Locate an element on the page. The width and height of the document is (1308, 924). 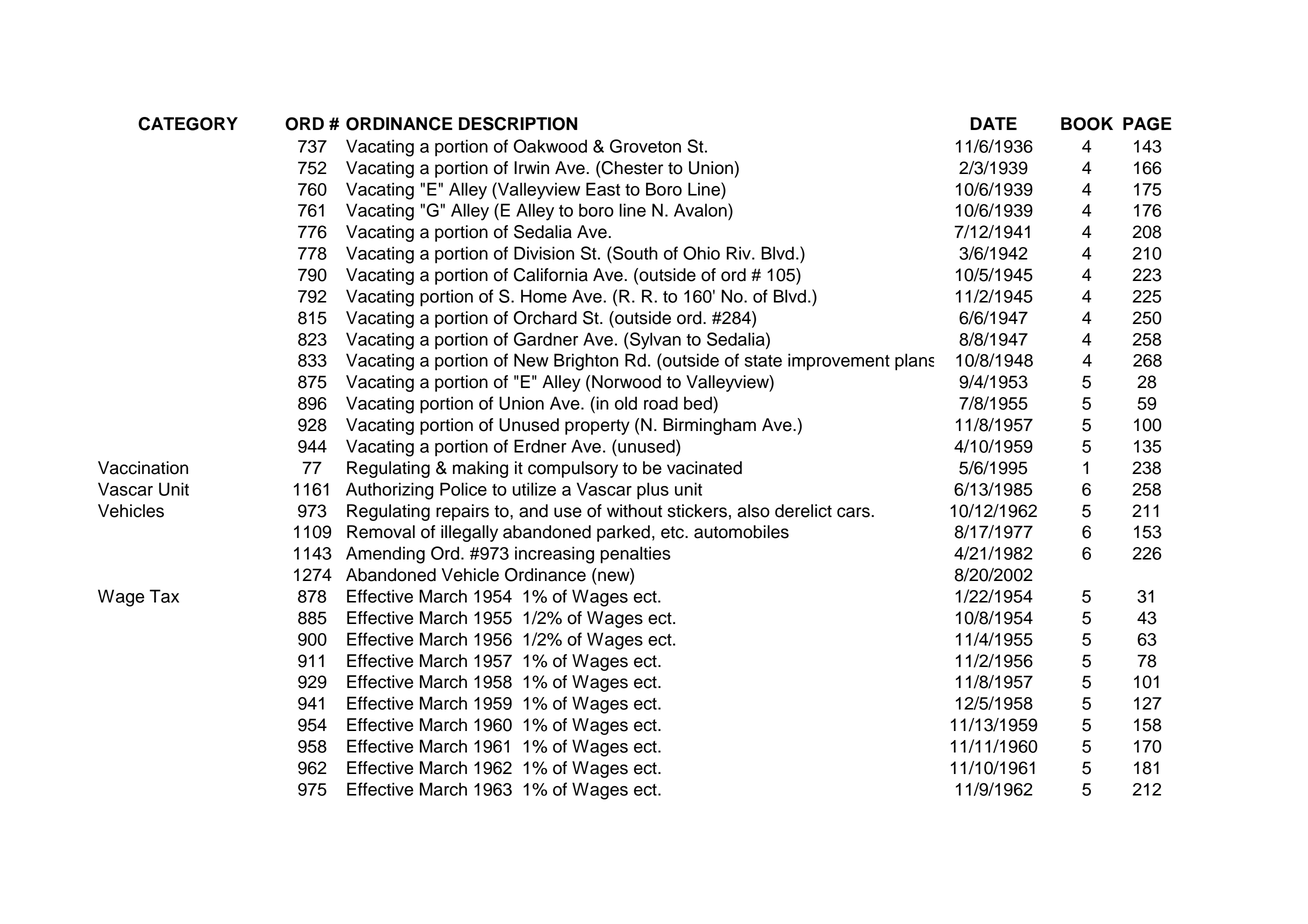
plans is located at coordinates (914, 362).
